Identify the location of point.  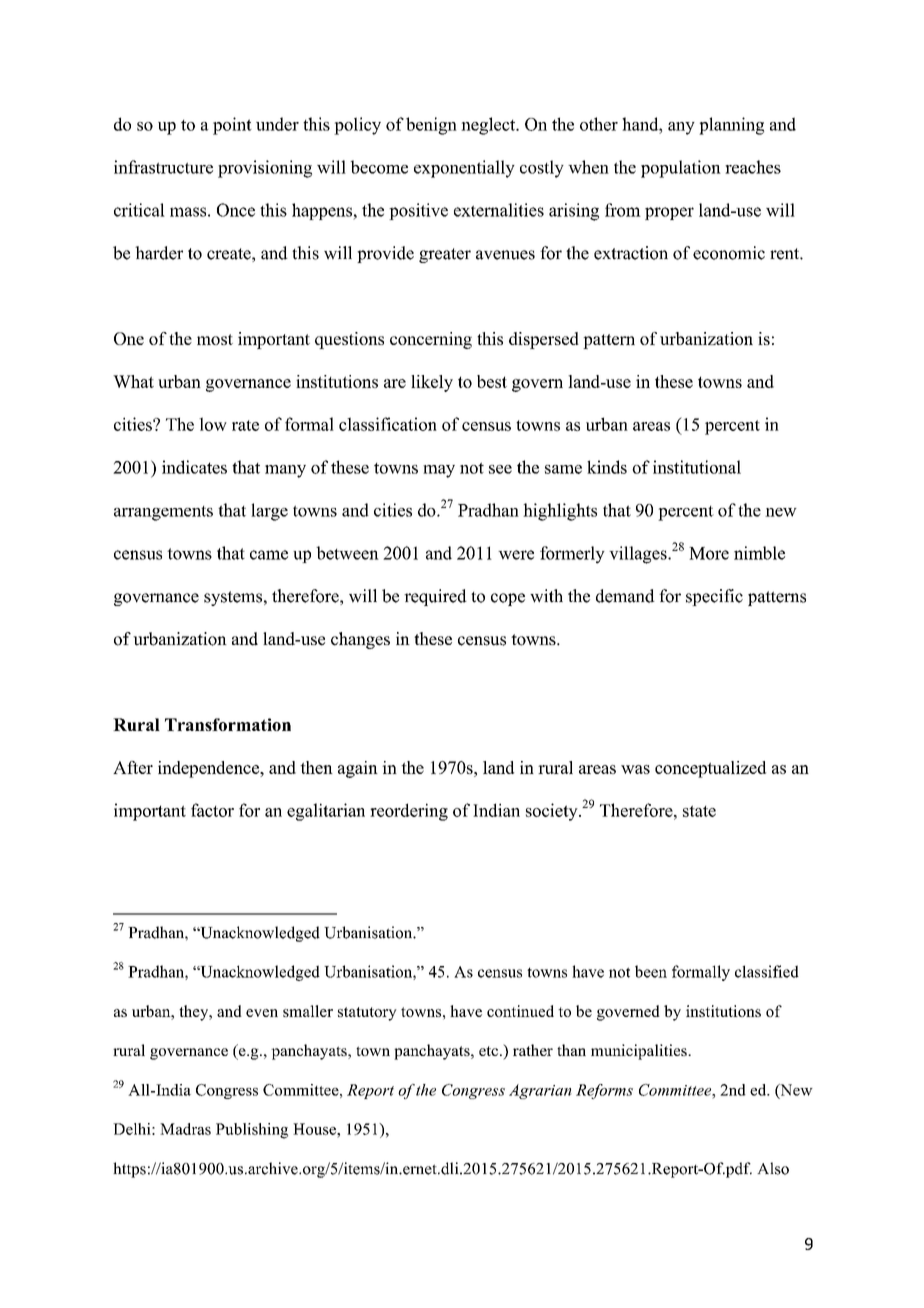
(232, 126).
